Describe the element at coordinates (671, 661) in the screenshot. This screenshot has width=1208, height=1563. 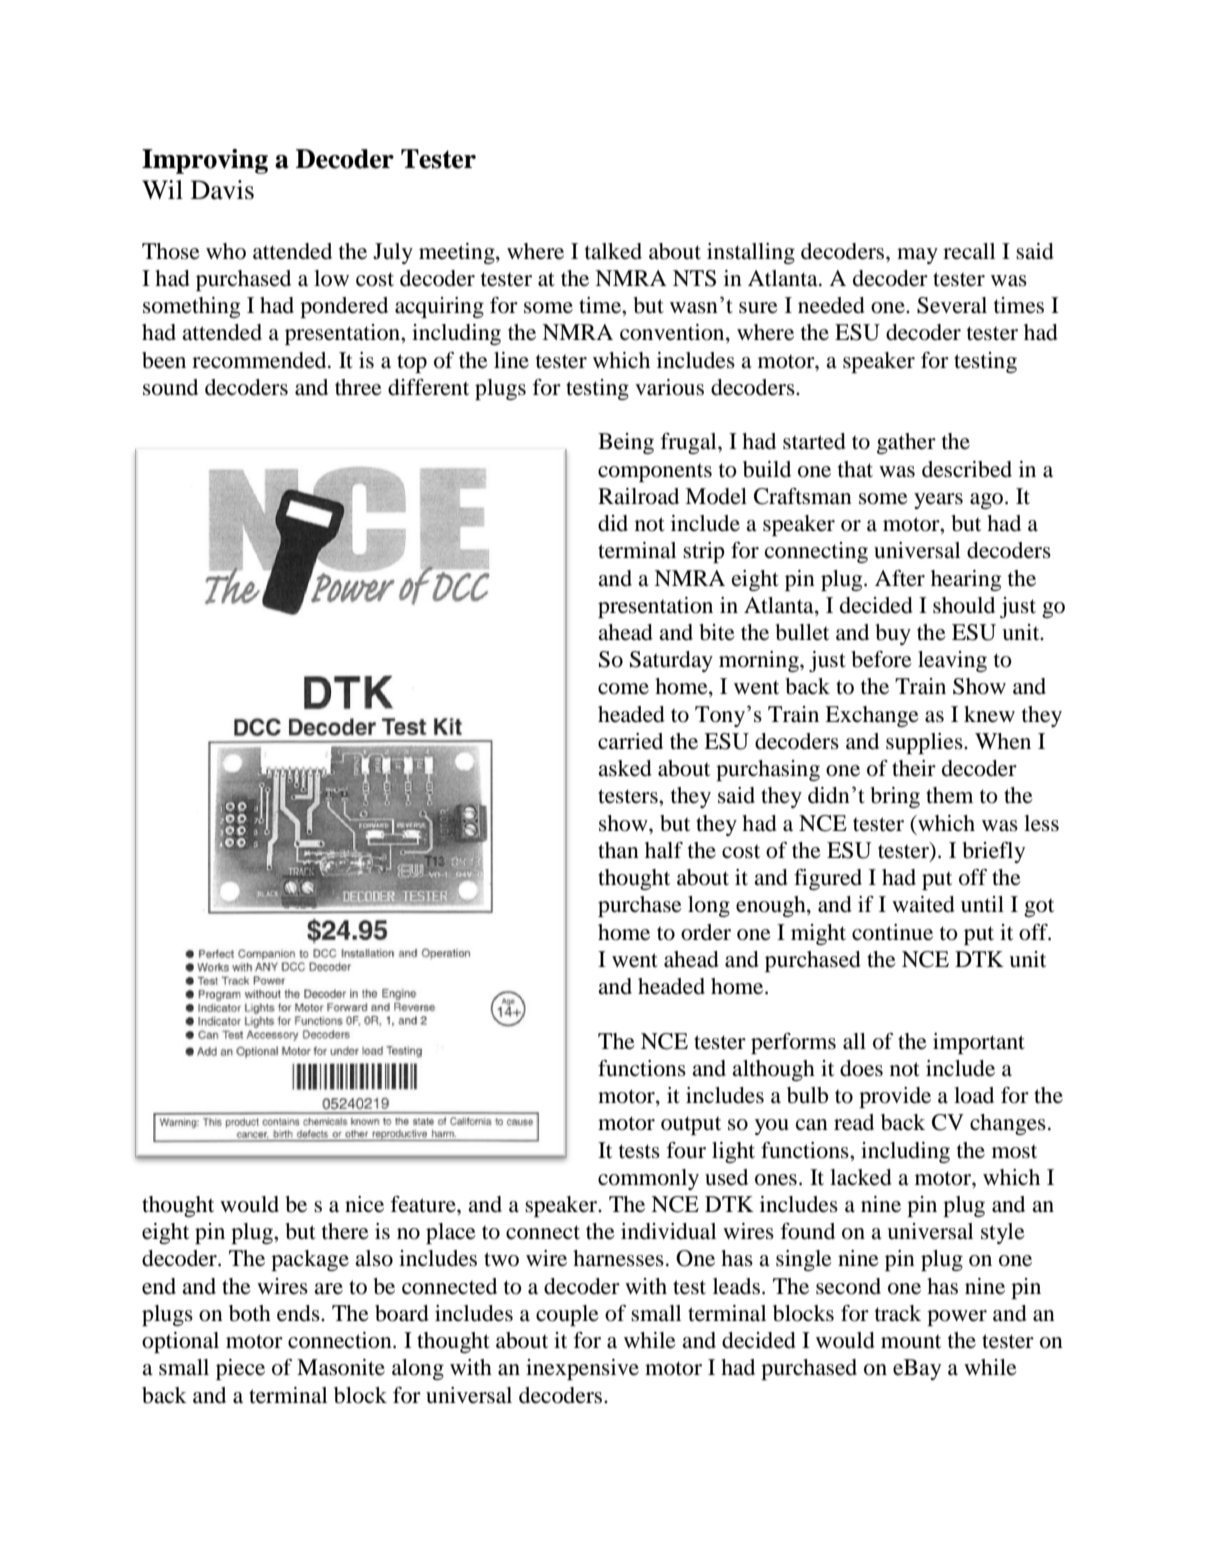
I see `Saturday` at that location.
